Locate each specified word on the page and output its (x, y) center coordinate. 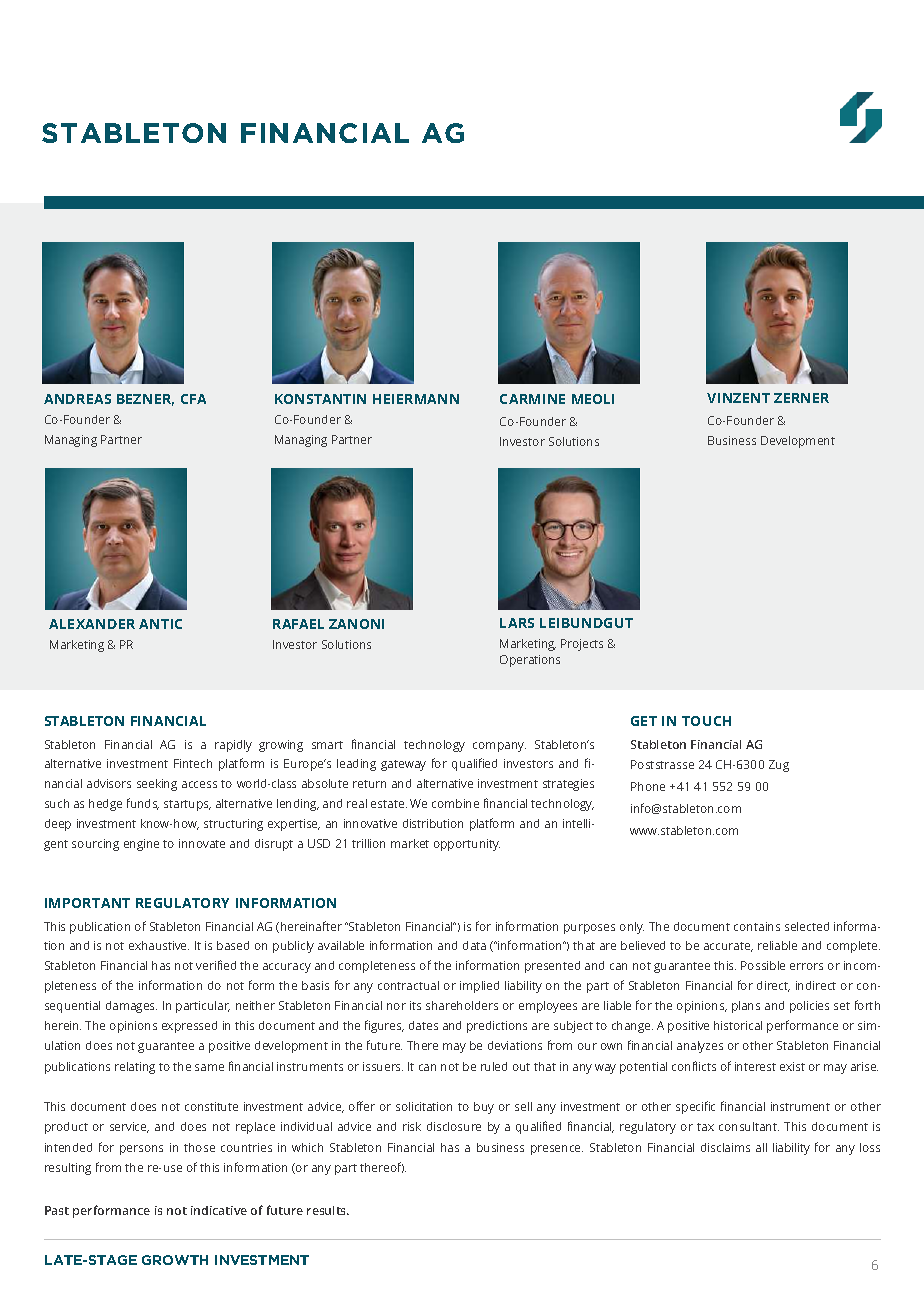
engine (141, 845)
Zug (779, 766)
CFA (193, 399)
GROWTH (175, 1260)
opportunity (467, 845)
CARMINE (532, 399)
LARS (517, 623)
